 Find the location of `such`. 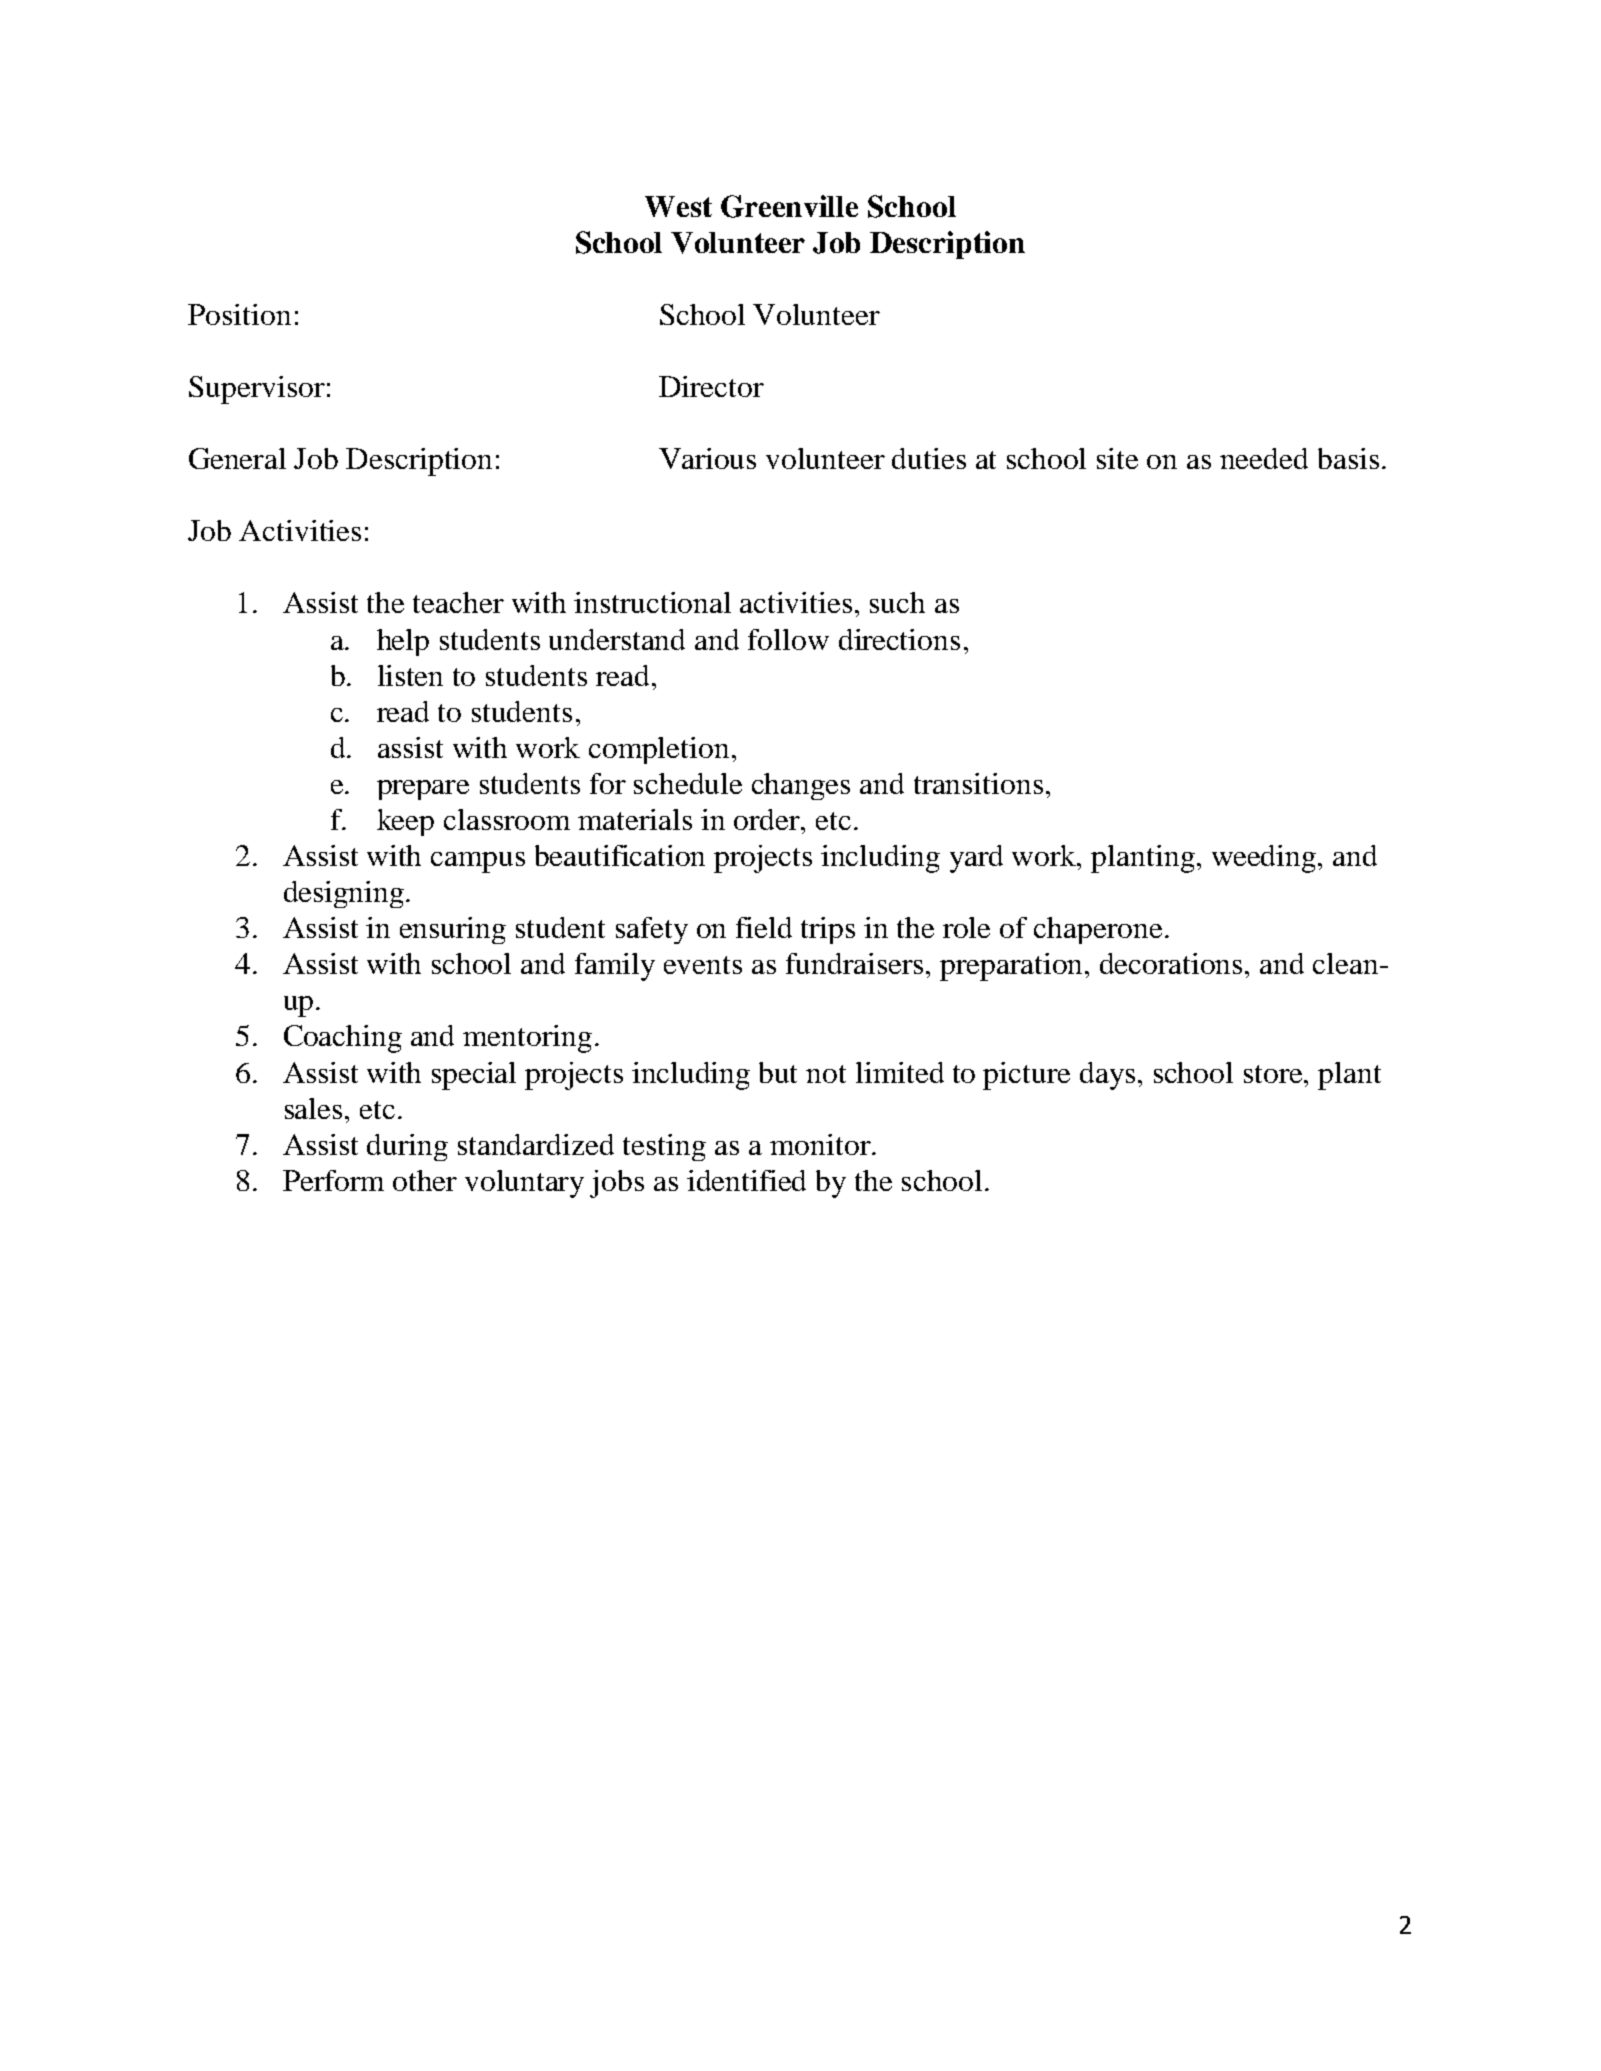

such is located at coordinates (897, 602).
